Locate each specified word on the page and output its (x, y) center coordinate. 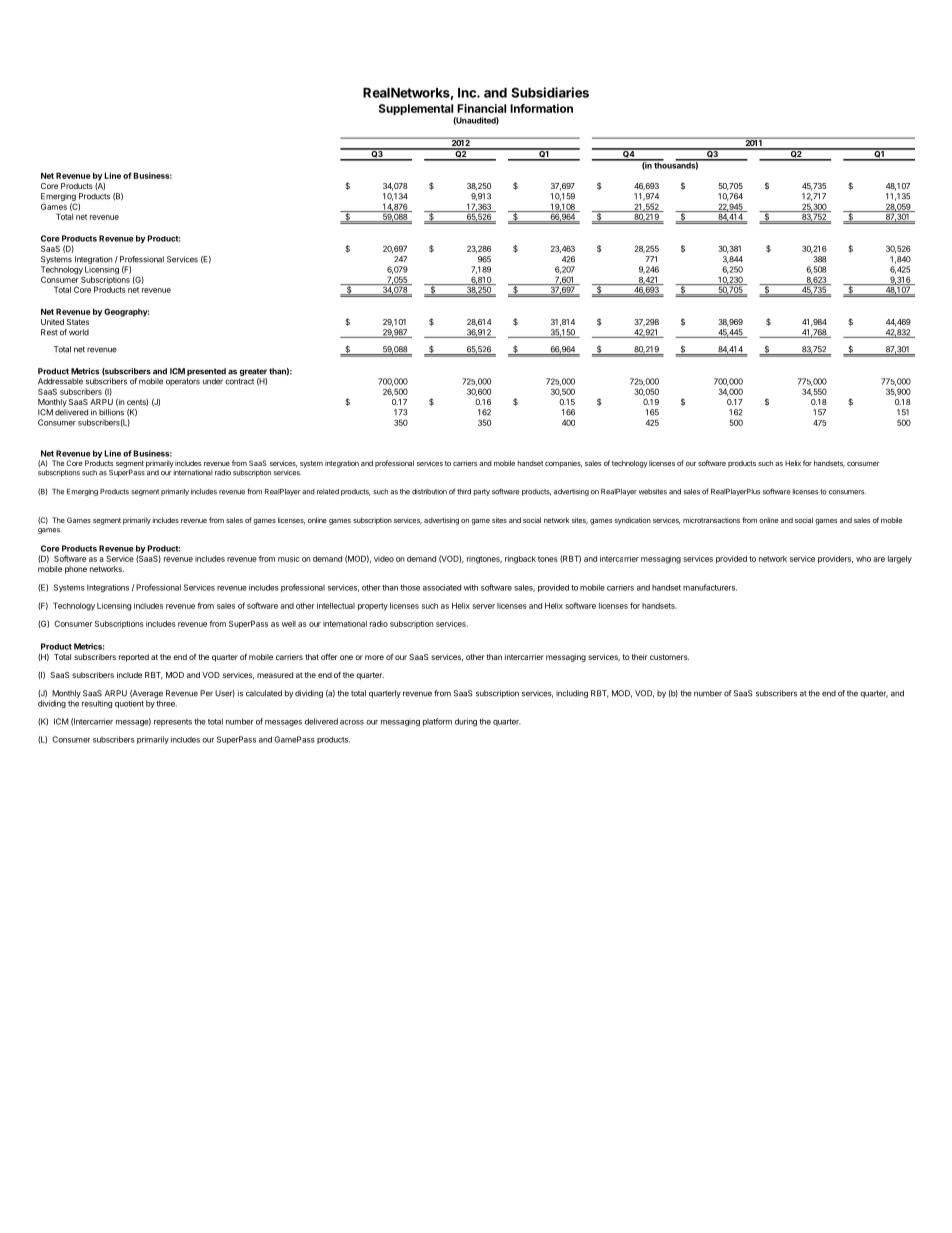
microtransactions (711, 520)
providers (835, 560)
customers (669, 657)
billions (111, 412)
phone (76, 570)
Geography (126, 312)
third (464, 492)
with (471, 587)
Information (541, 108)
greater (253, 372)
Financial (481, 108)
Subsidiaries (550, 92)
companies (563, 464)
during (466, 722)
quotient (129, 704)
